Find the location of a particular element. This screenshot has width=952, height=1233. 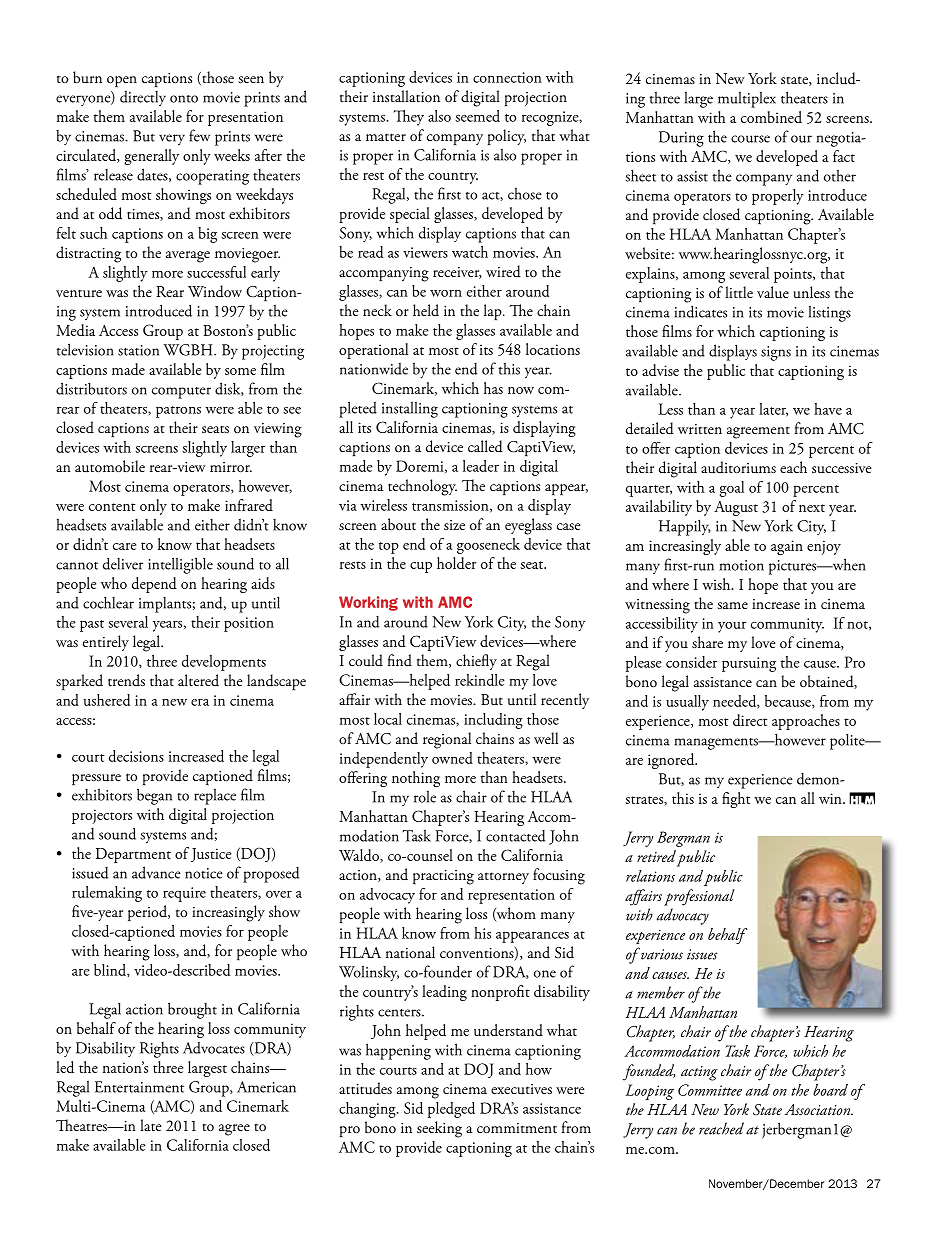

signs is located at coordinates (776, 353).
